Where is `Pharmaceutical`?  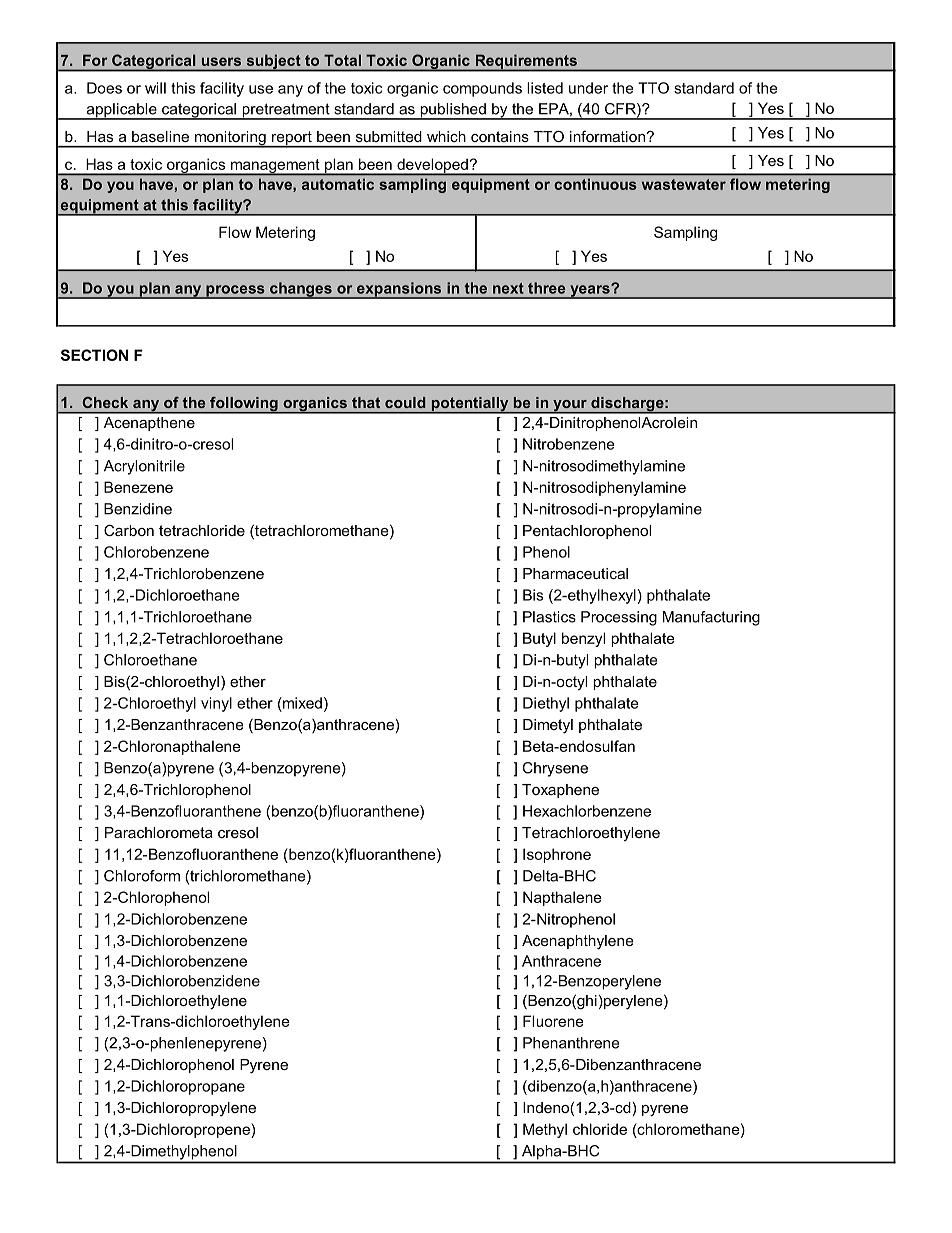
Pharmaceutical is located at coordinates (575, 573).
